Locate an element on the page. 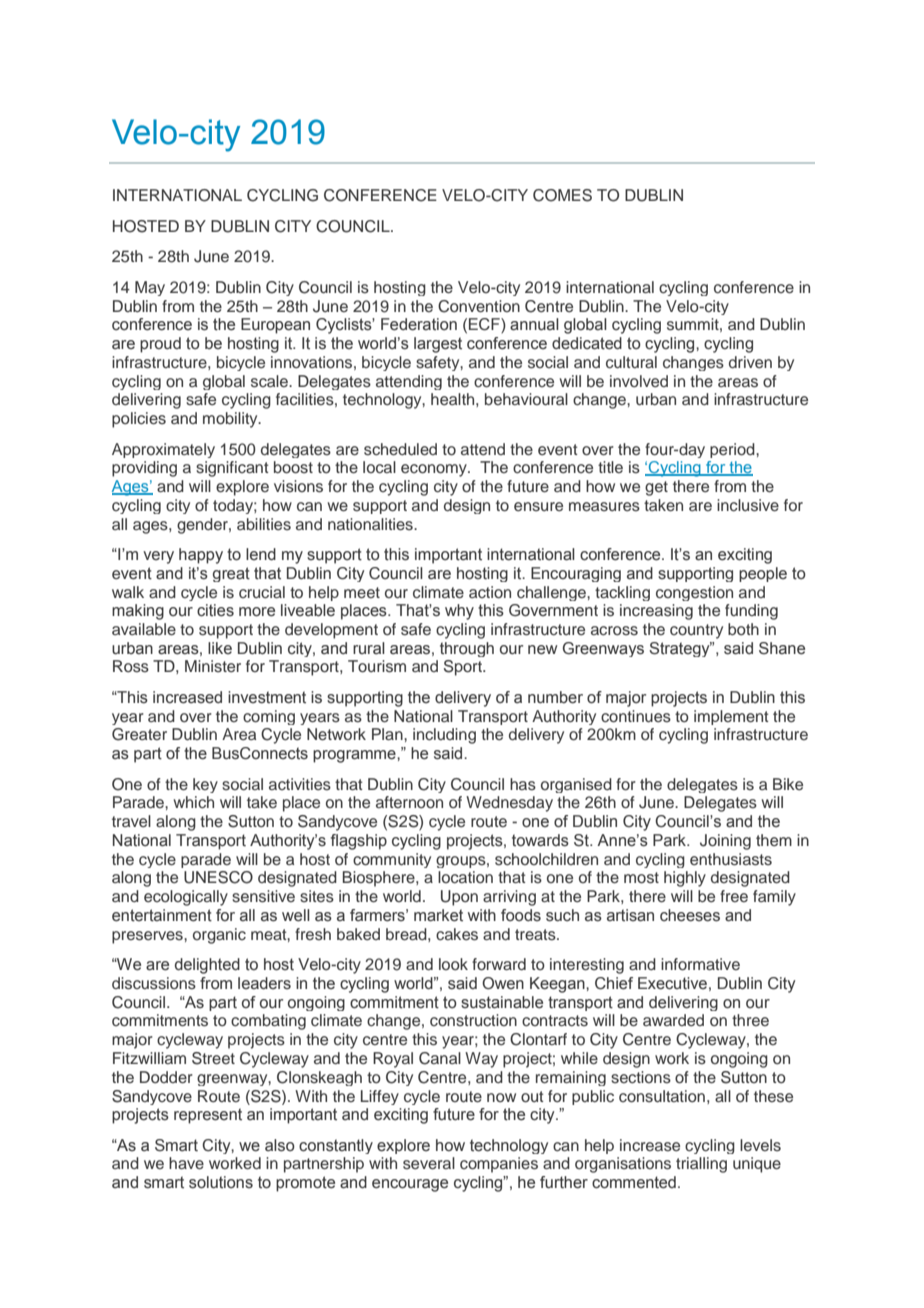 This image has height=1308, width=924. implement is located at coordinates (731, 717).
